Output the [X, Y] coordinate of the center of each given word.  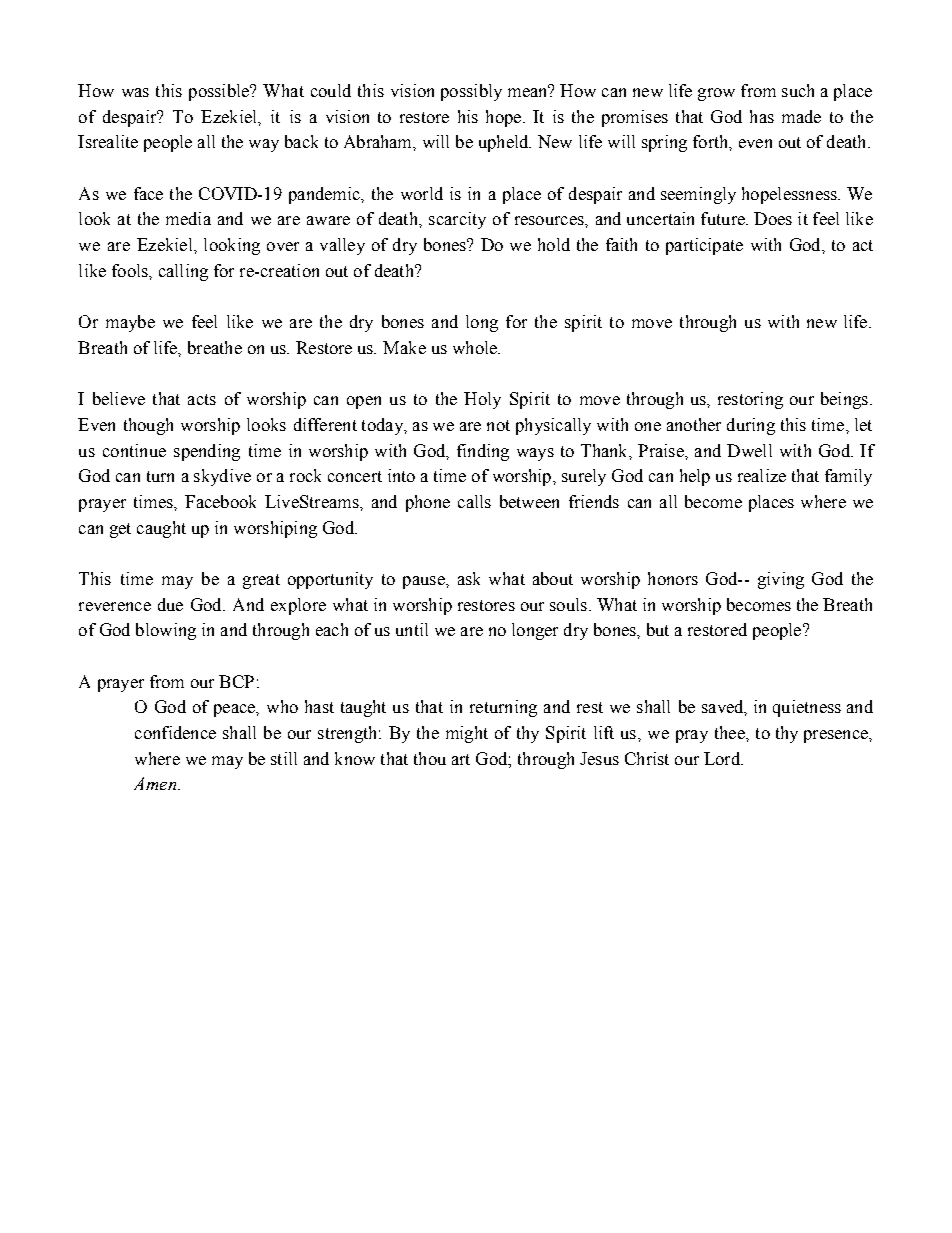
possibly [471, 92]
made [801, 116]
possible [220, 92]
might [467, 734]
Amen [156, 783]
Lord [723, 758]
